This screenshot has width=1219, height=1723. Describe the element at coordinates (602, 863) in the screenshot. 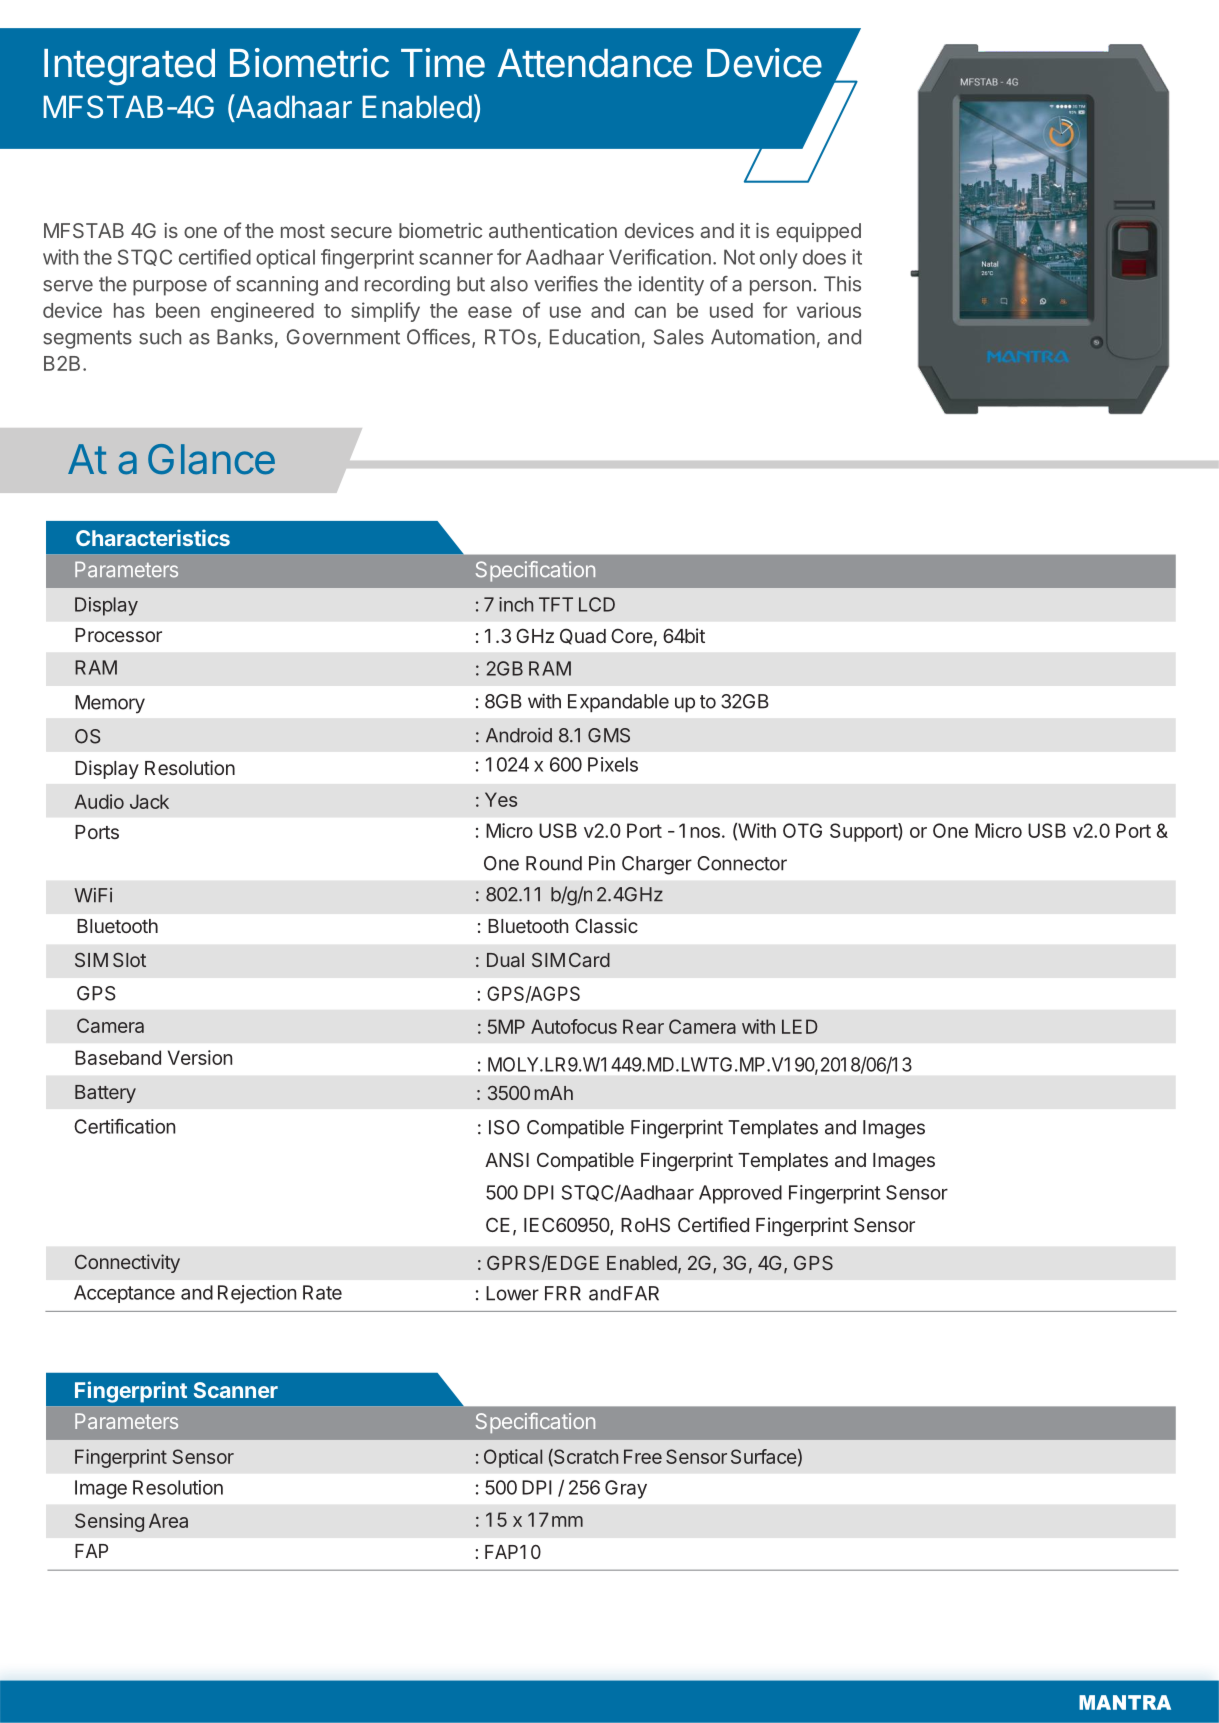

I see `Pin` at that location.
